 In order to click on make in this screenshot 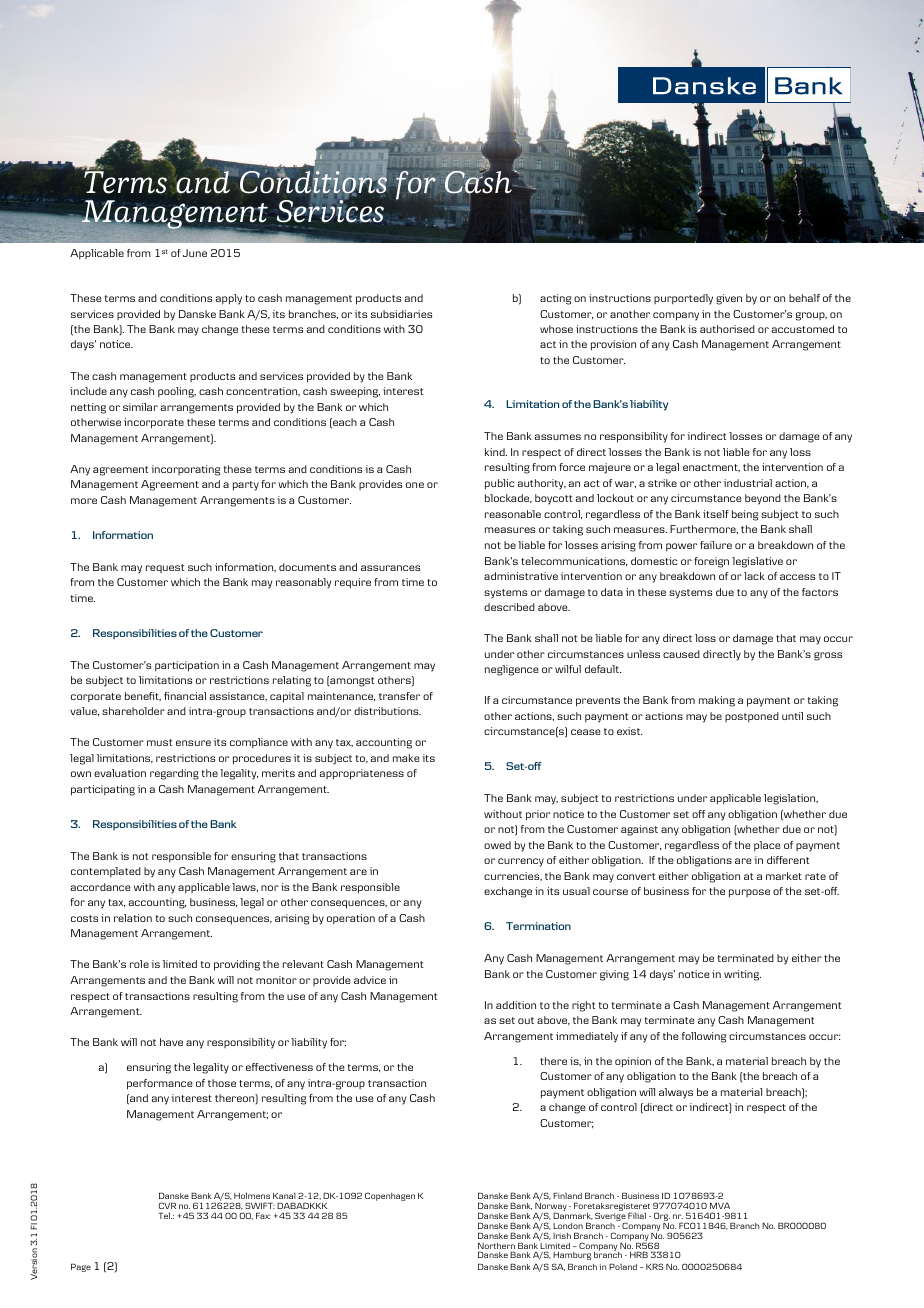, I will do `click(406, 758)`.
